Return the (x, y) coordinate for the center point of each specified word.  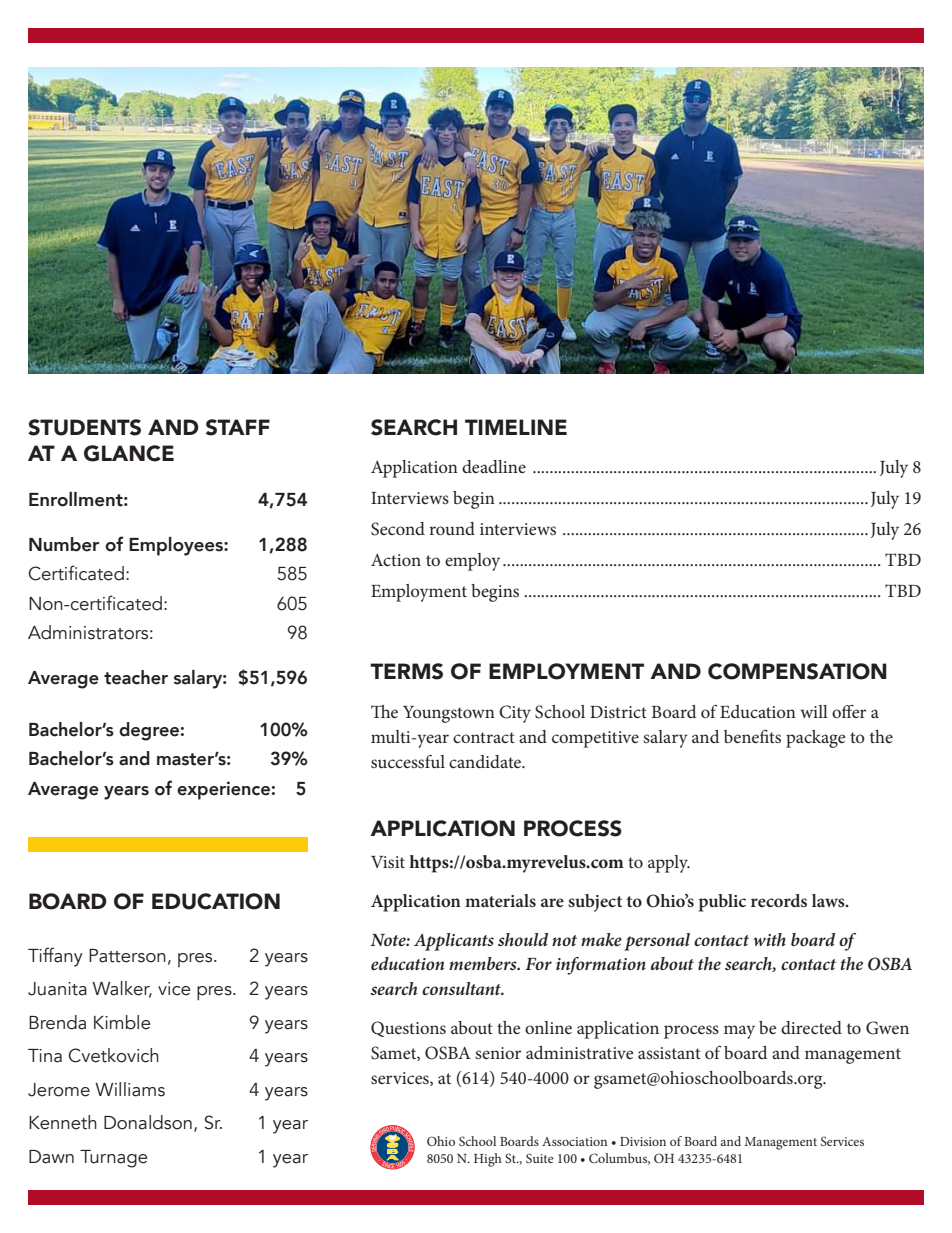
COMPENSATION (797, 671)
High (488, 1160)
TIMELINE (516, 427)
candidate (486, 761)
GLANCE (129, 453)
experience (223, 790)
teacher (136, 677)
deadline (494, 466)
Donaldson (148, 1122)
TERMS (406, 671)
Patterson (127, 956)
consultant (463, 988)
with (769, 939)
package (815, 739)
